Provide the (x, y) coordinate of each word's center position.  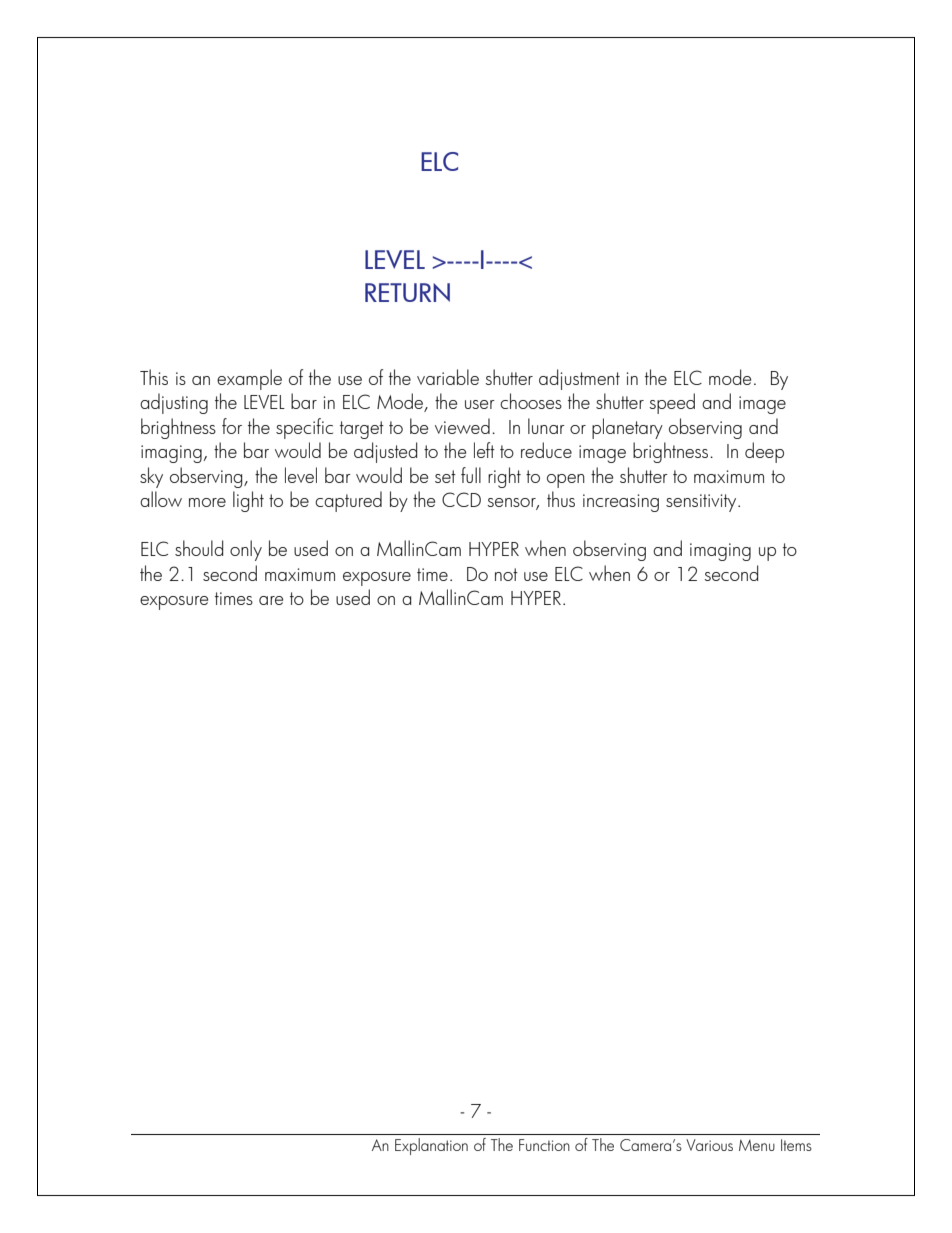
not (506, 574)
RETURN (407, 292)
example (249, 379)
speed (672, 403)
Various (709, 1145)
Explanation (431, 1146)
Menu (757, 1145)
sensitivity (702, 503)
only (246, 550)
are (271, 600)
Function (544, 1145)
